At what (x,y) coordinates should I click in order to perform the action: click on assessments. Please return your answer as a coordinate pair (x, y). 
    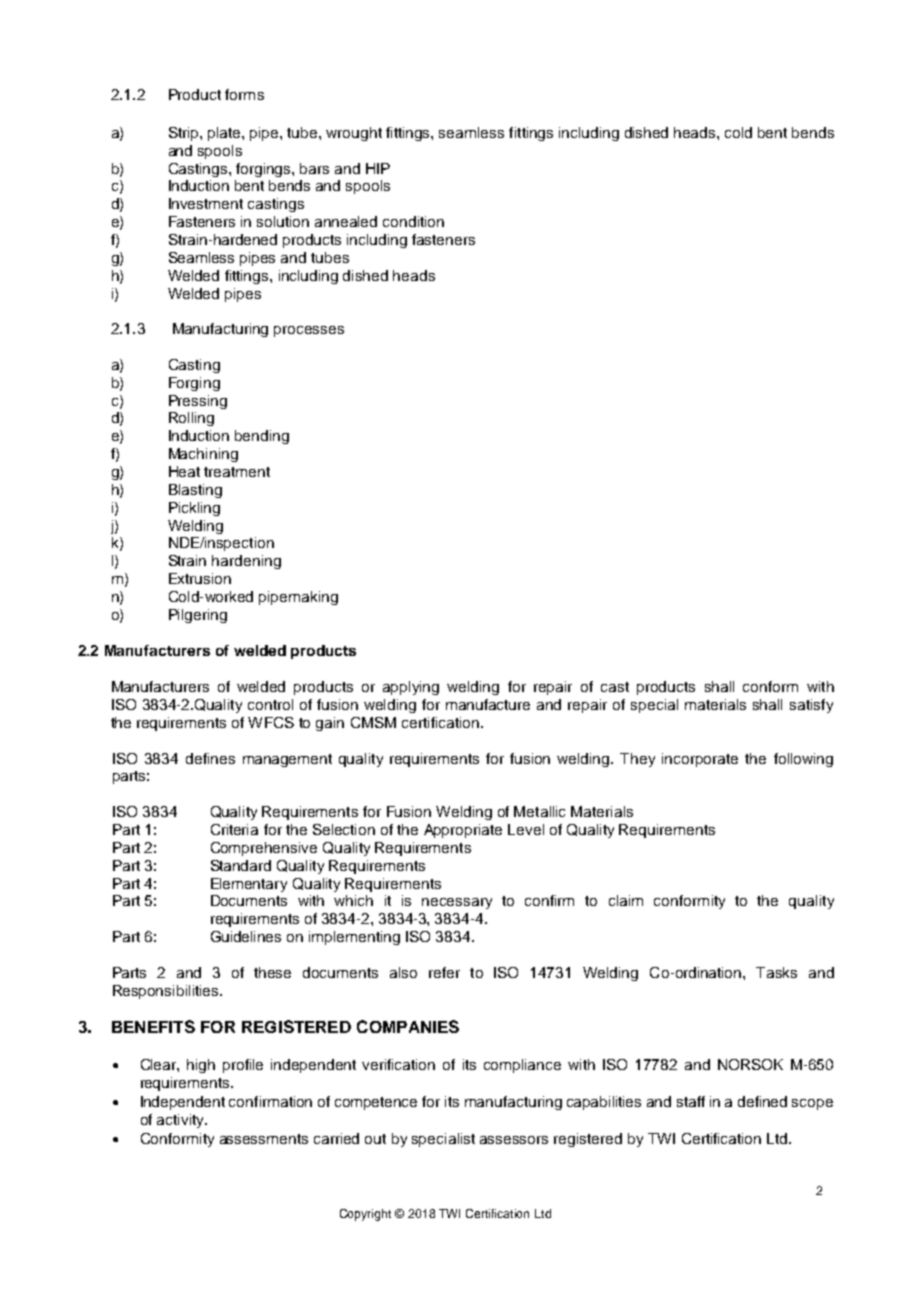
    Looking at the image, I should click on (264, 1139).
